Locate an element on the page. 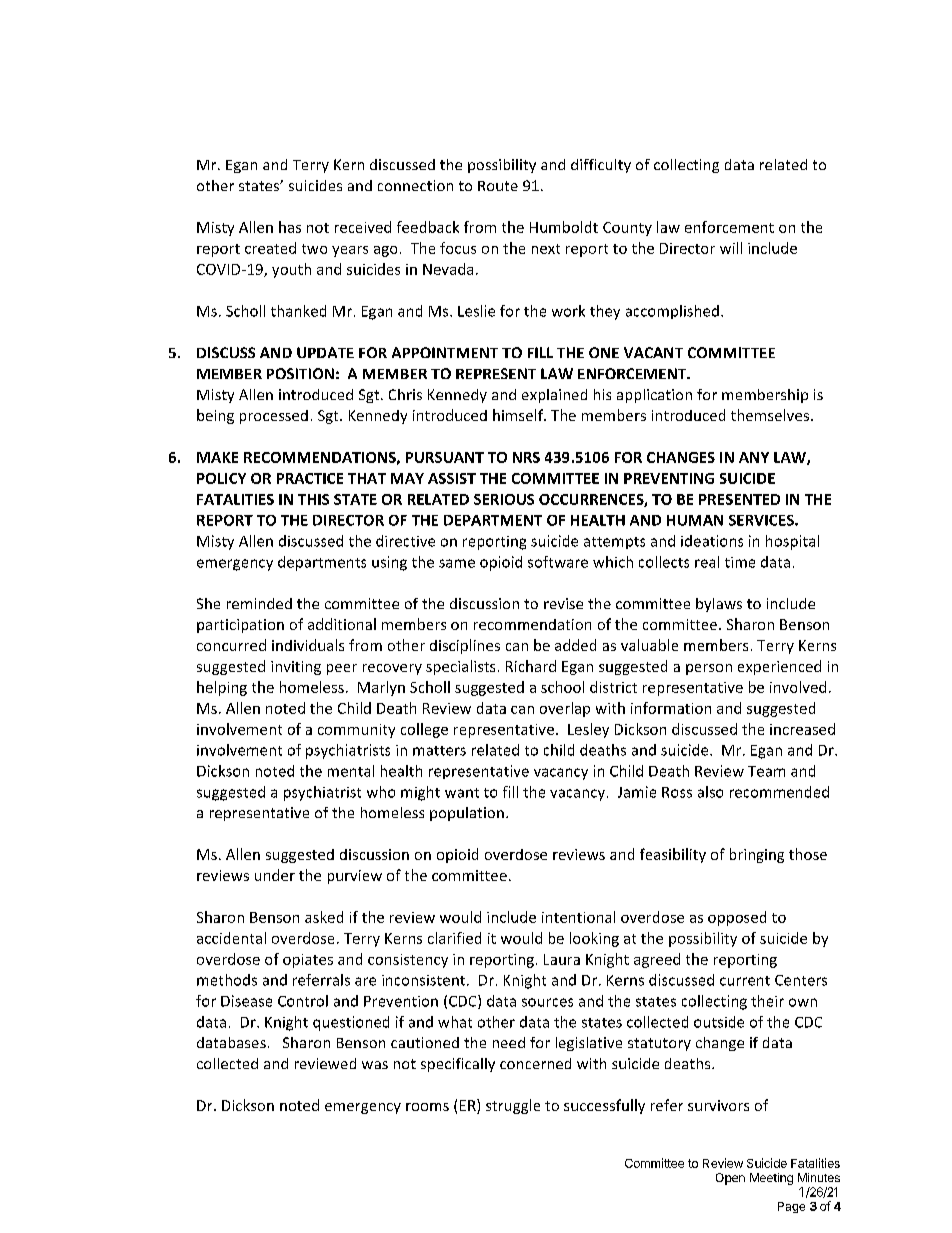 The height and width of the page is (1233, 952). Open is located at coordinates (730, 1179).
